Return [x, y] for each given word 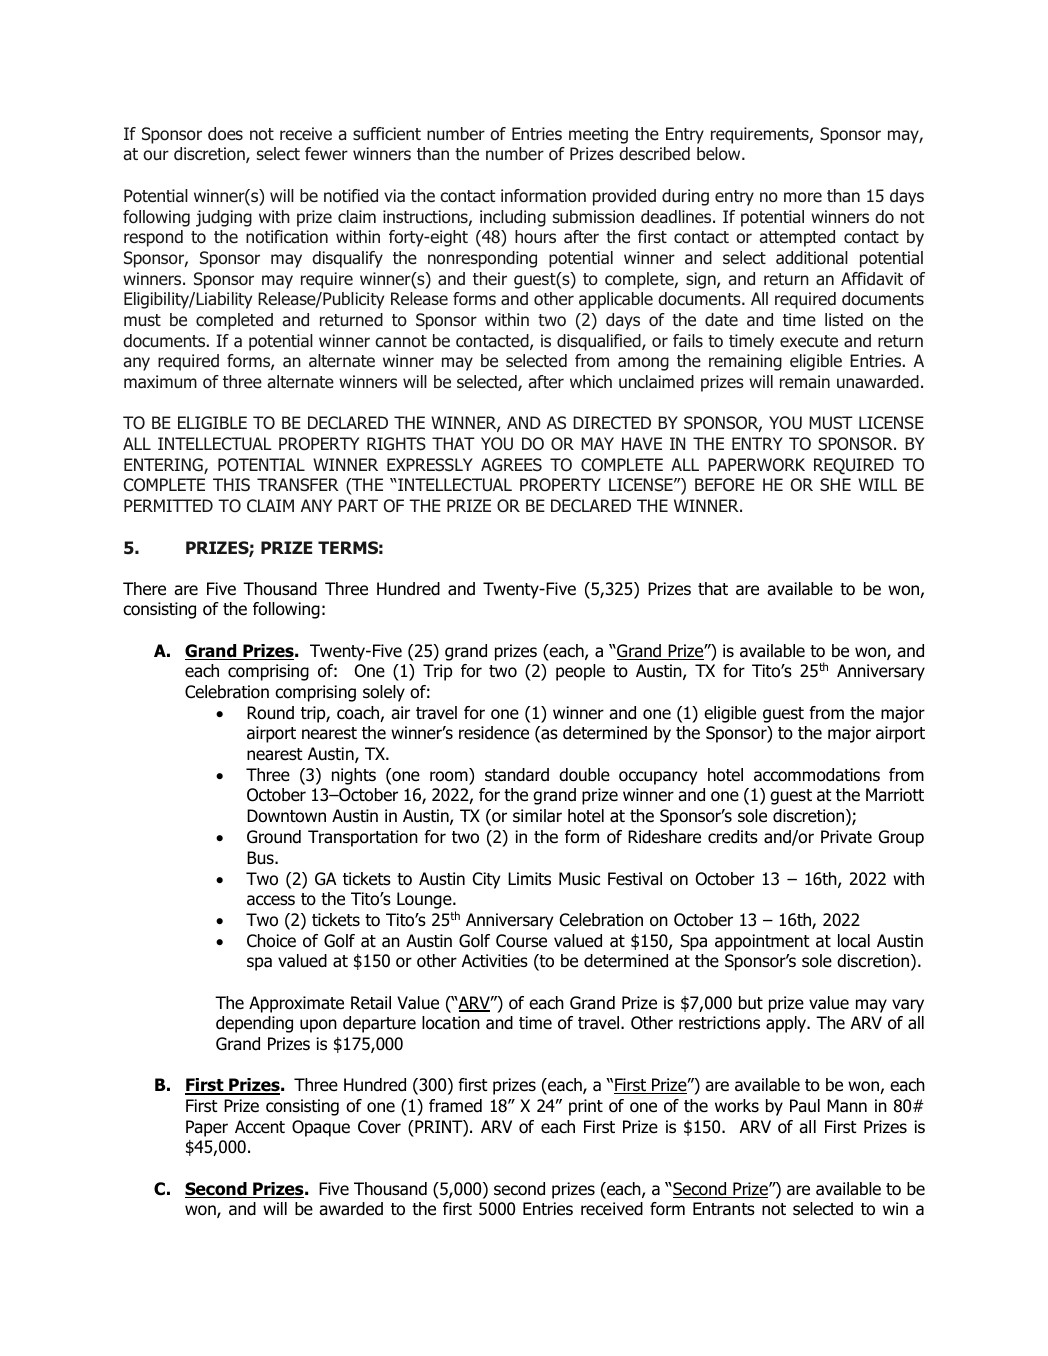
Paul [805, 1106]
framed [455, 1106]
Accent [260, 1126]
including [513, 218]
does [225, 134]
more [803, 197]
